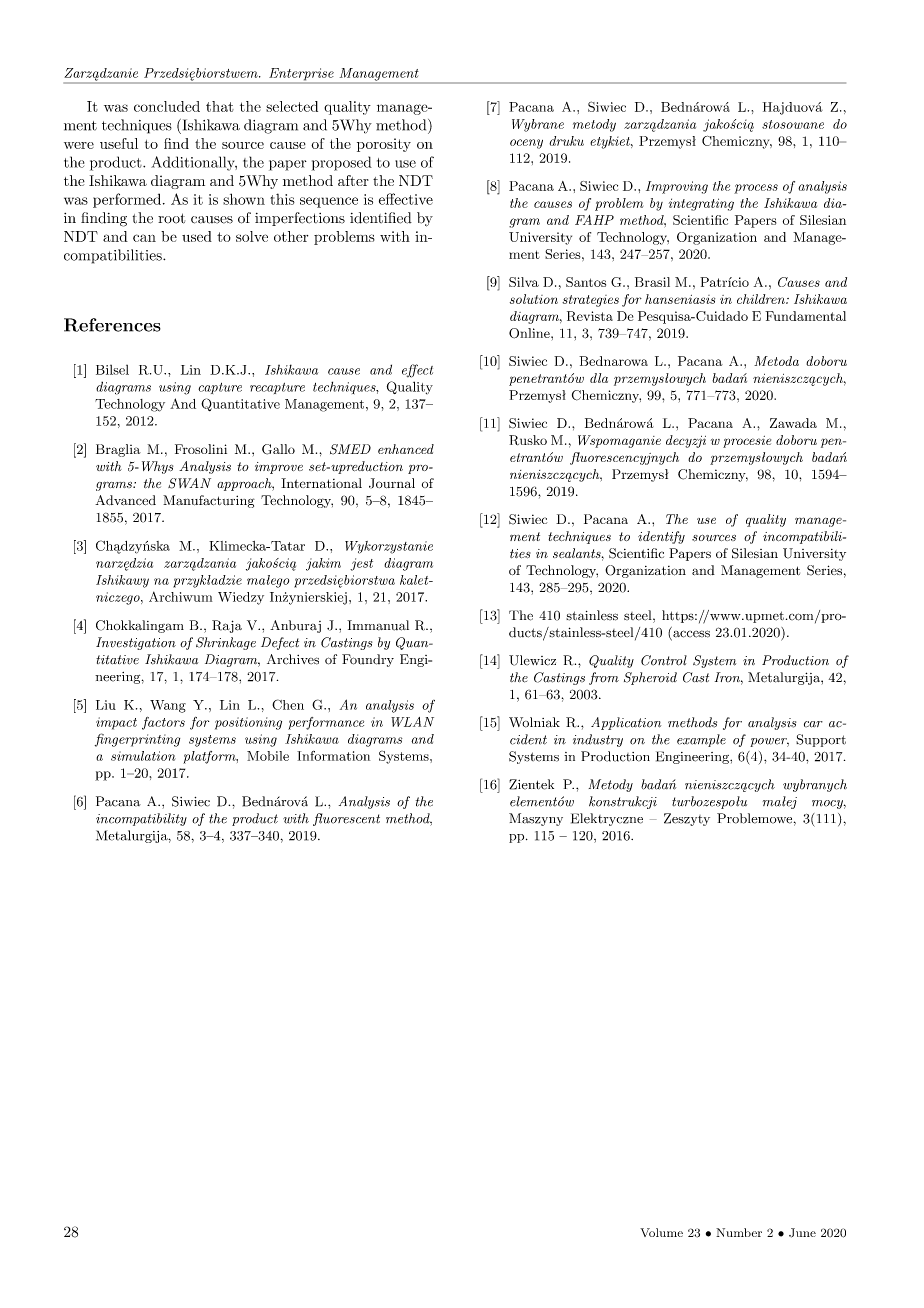  What do you see at coordinates (406, 449) in the image?
I see `enhanced` at bounding box center [406, 449].
